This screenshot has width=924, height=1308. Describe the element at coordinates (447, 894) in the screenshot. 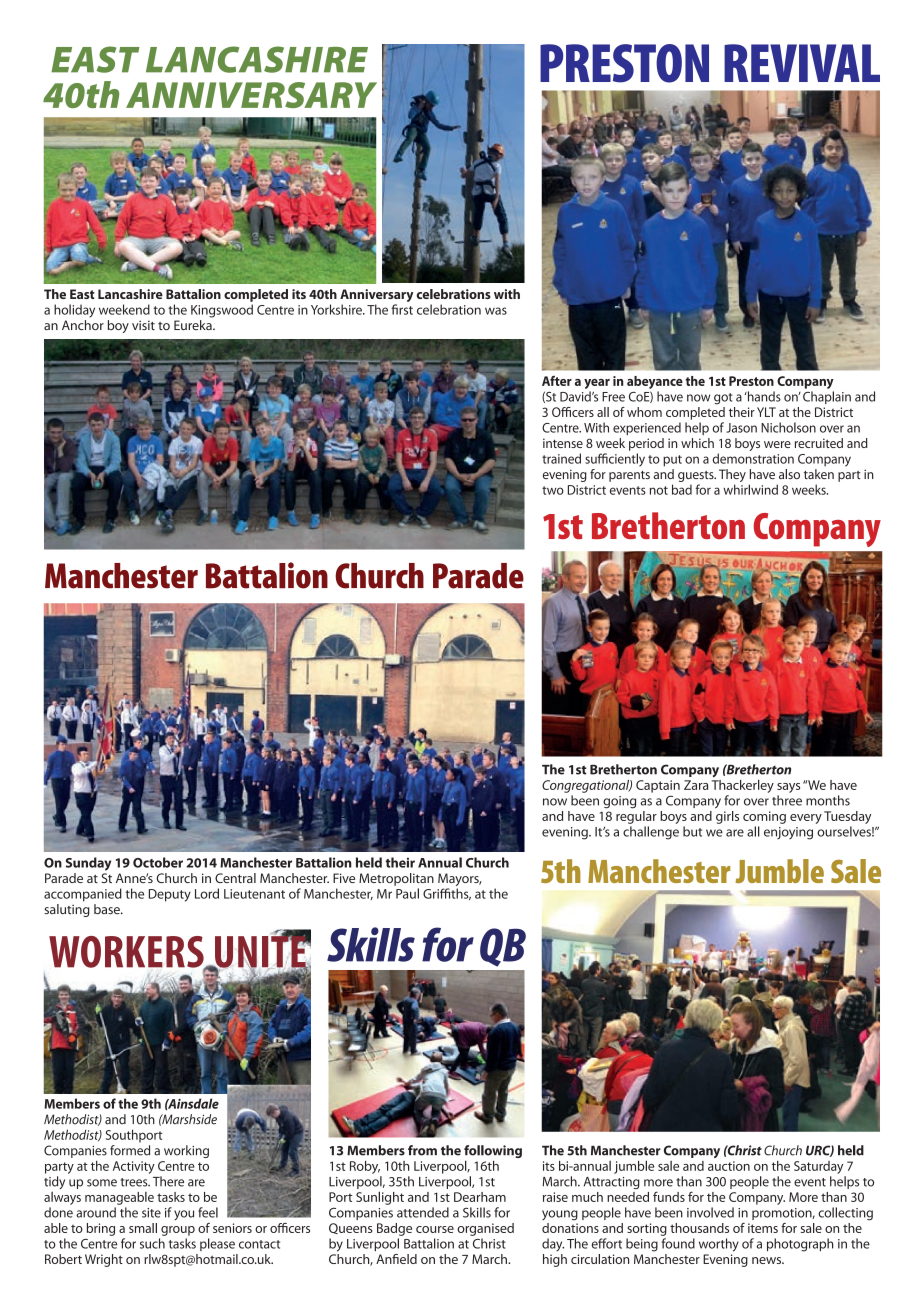

I see `Griffiths` at that location.
